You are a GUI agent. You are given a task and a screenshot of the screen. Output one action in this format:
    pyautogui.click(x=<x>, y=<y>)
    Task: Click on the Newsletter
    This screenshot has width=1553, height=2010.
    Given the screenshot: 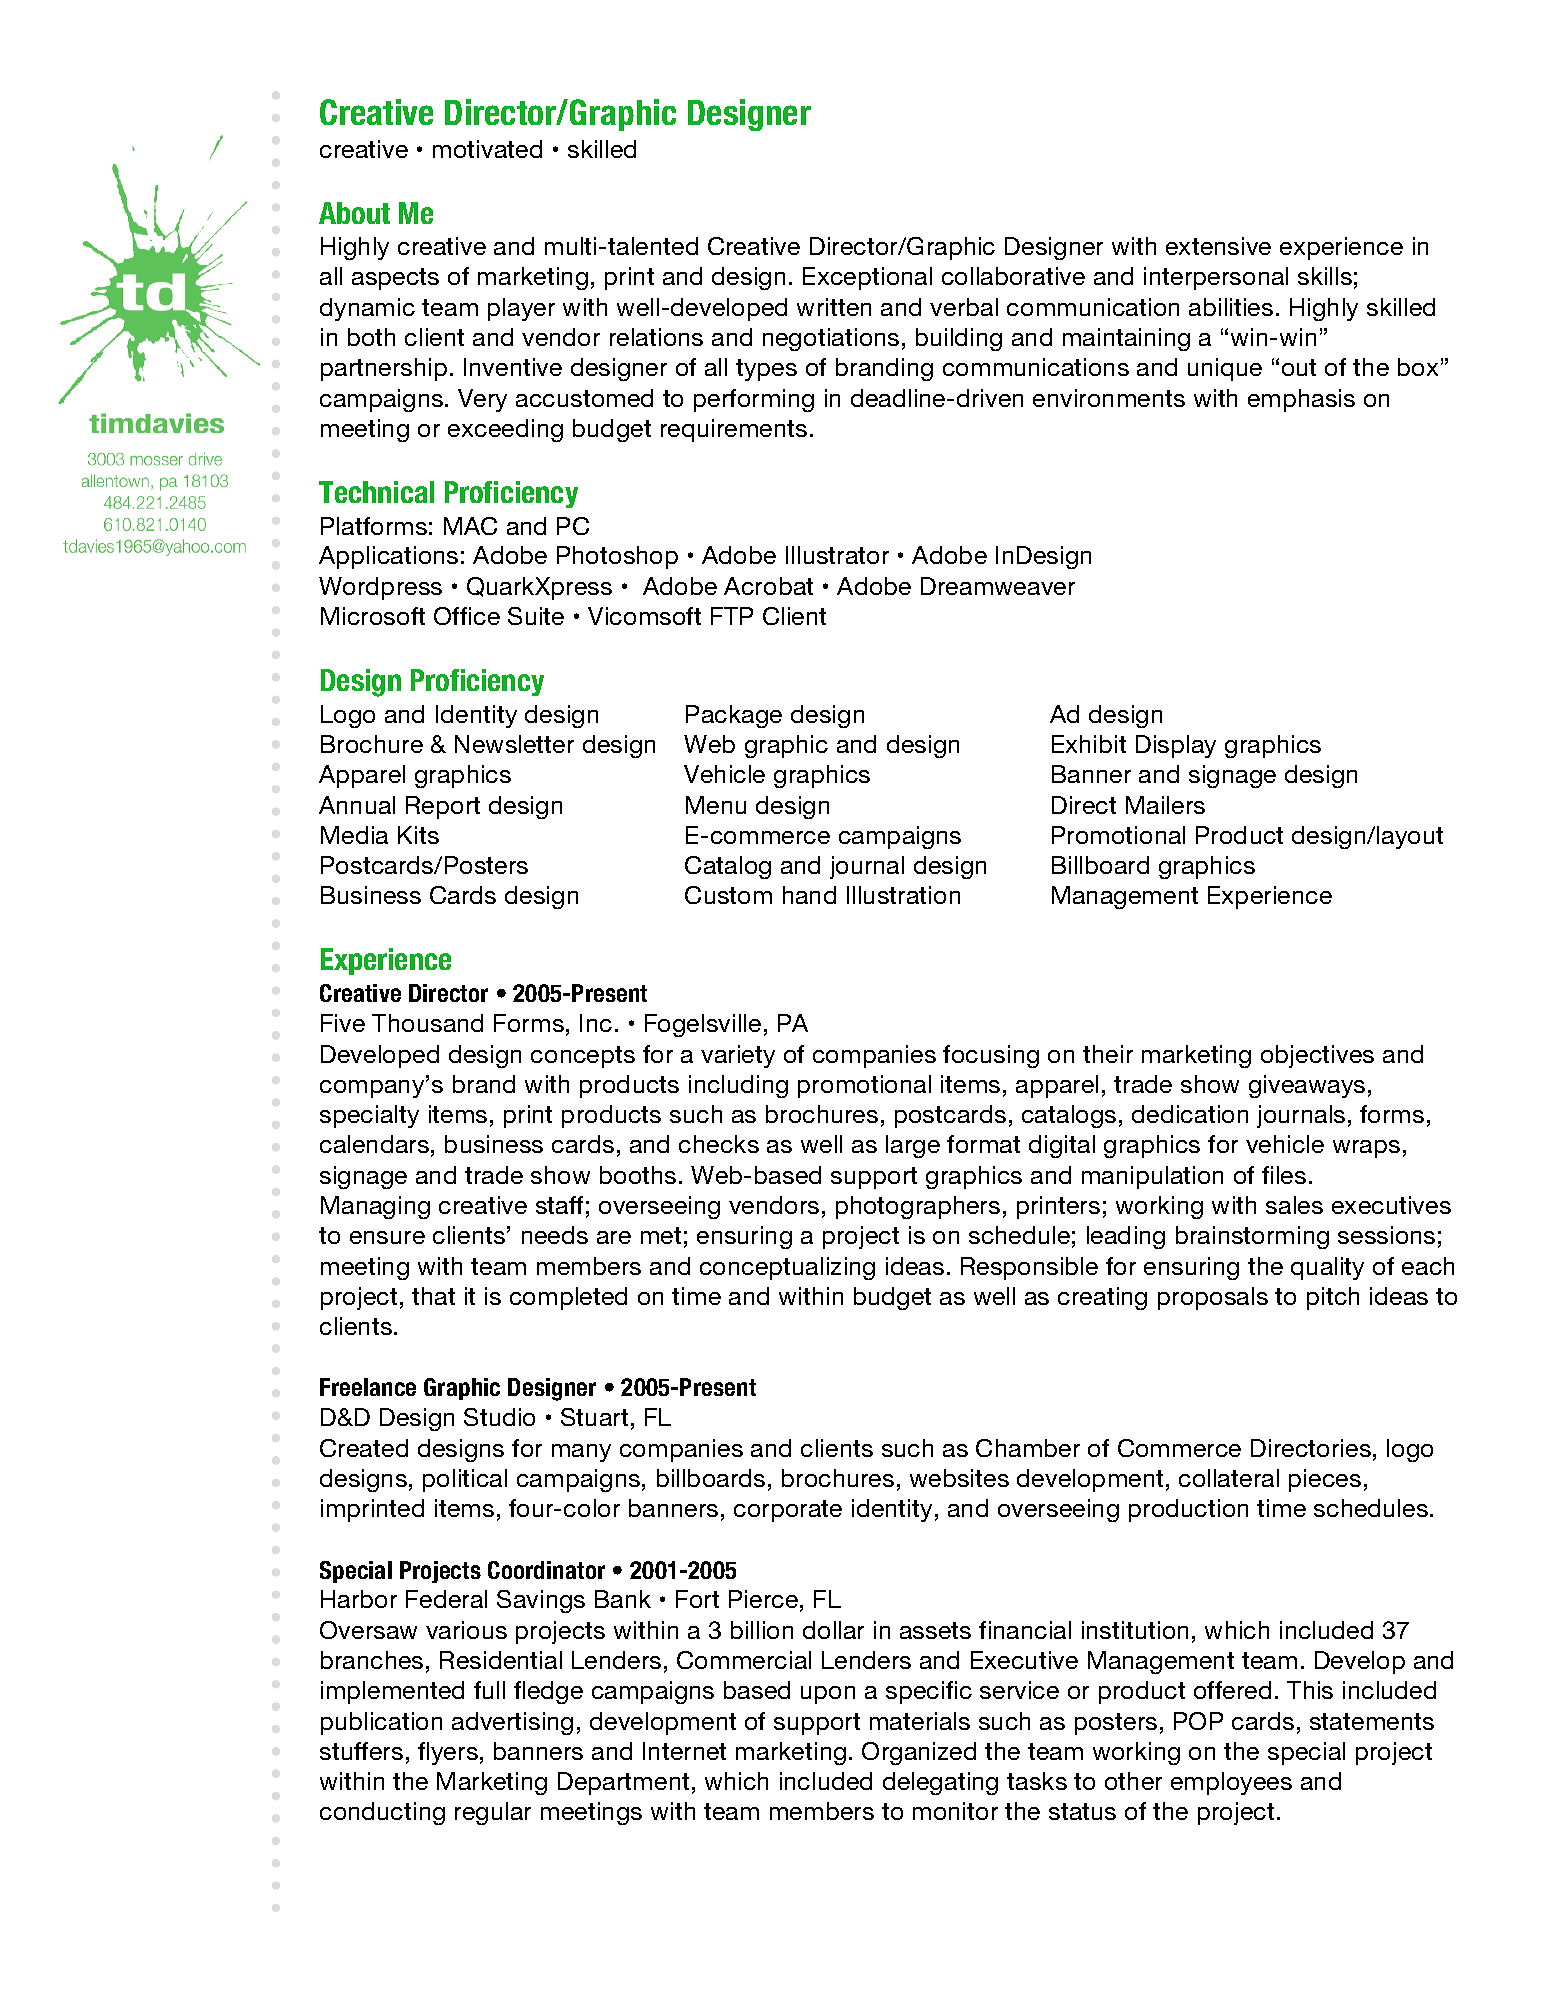 What is the action you would take?
    pyautogui.click(x=514, y=744)
